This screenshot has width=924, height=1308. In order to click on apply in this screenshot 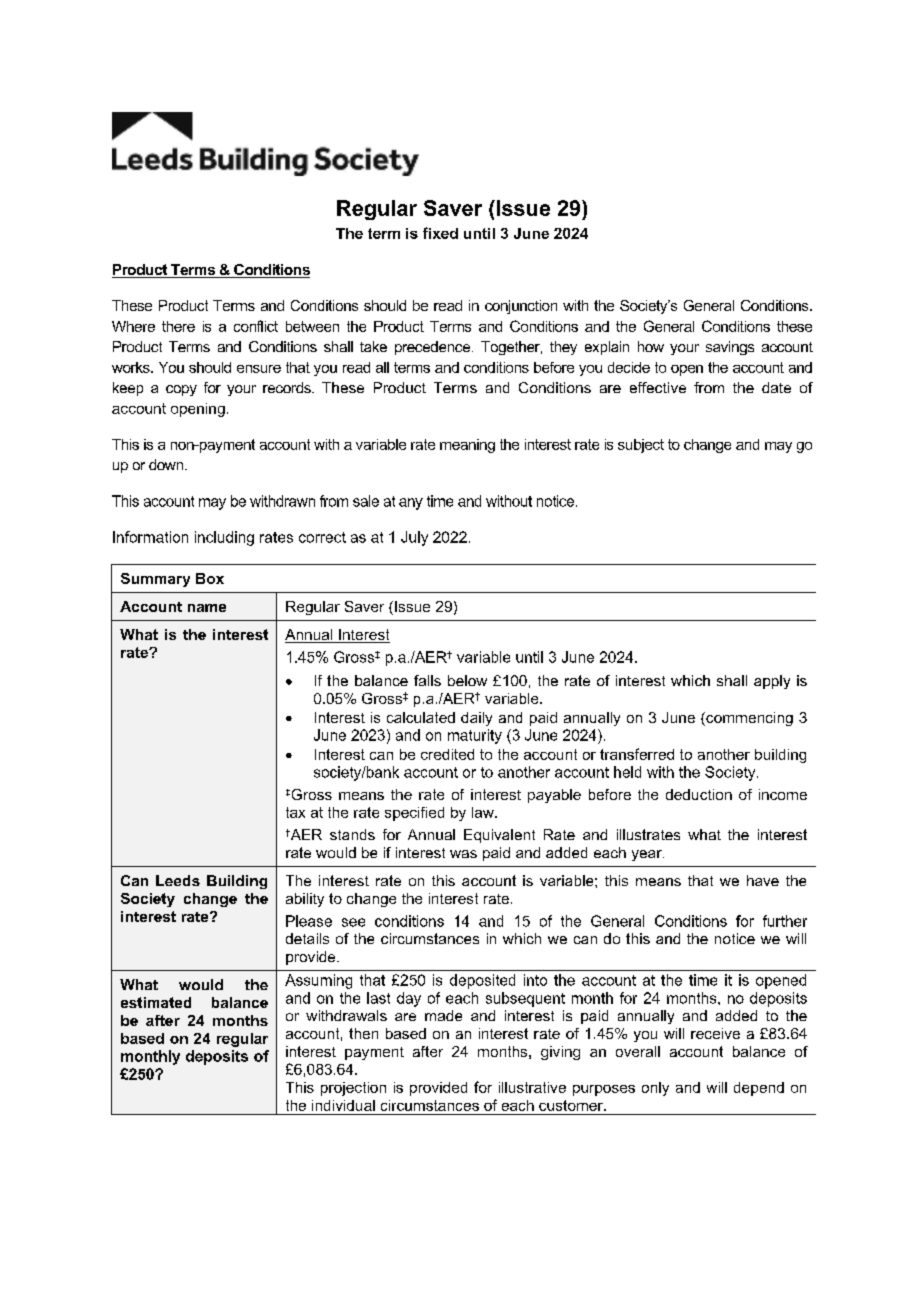, I will do `click(772, 682)`.
